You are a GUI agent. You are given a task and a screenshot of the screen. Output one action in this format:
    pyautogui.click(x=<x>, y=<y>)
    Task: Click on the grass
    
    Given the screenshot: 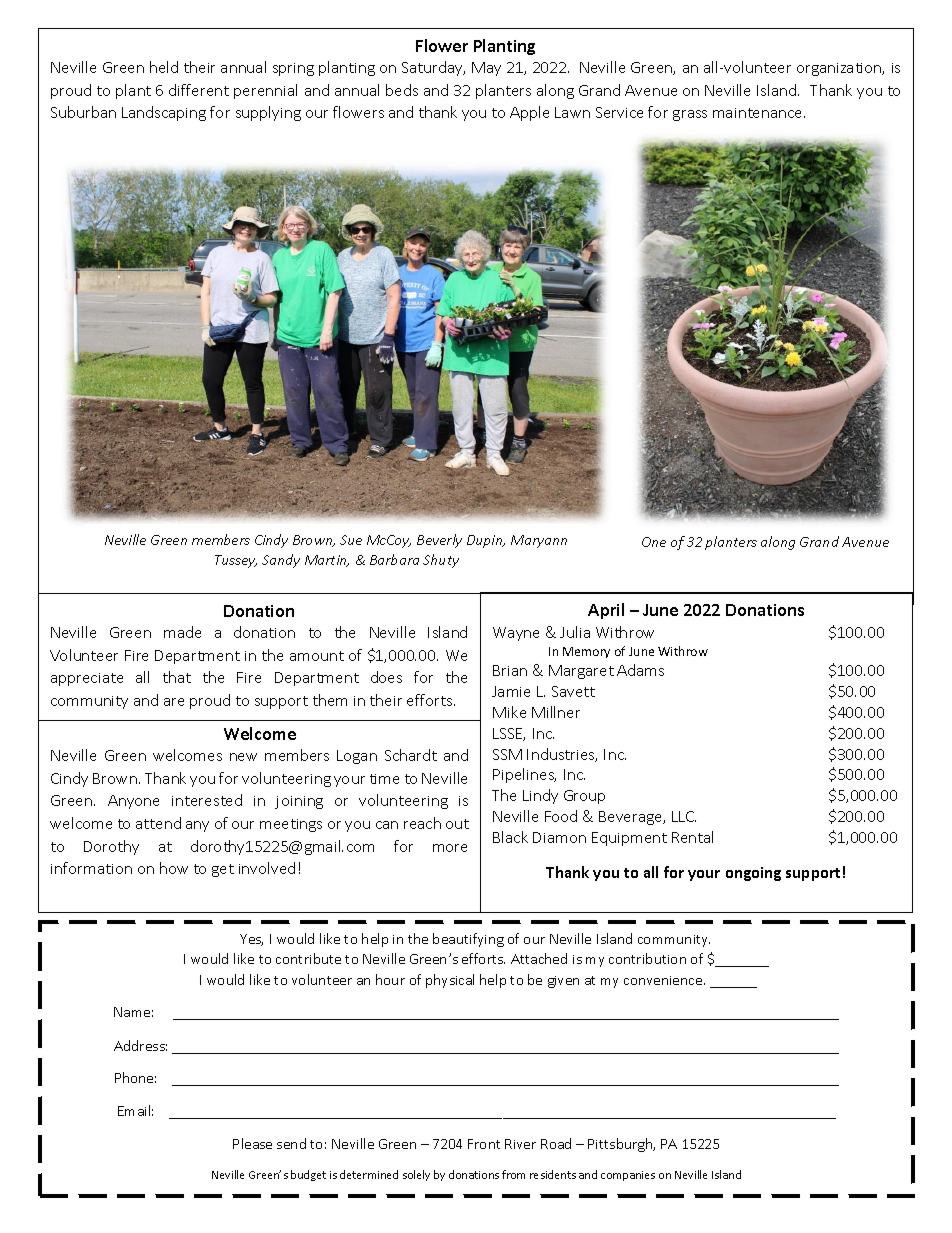 What is the action you would take?
    pyautogui.click(x=690, y=115)
